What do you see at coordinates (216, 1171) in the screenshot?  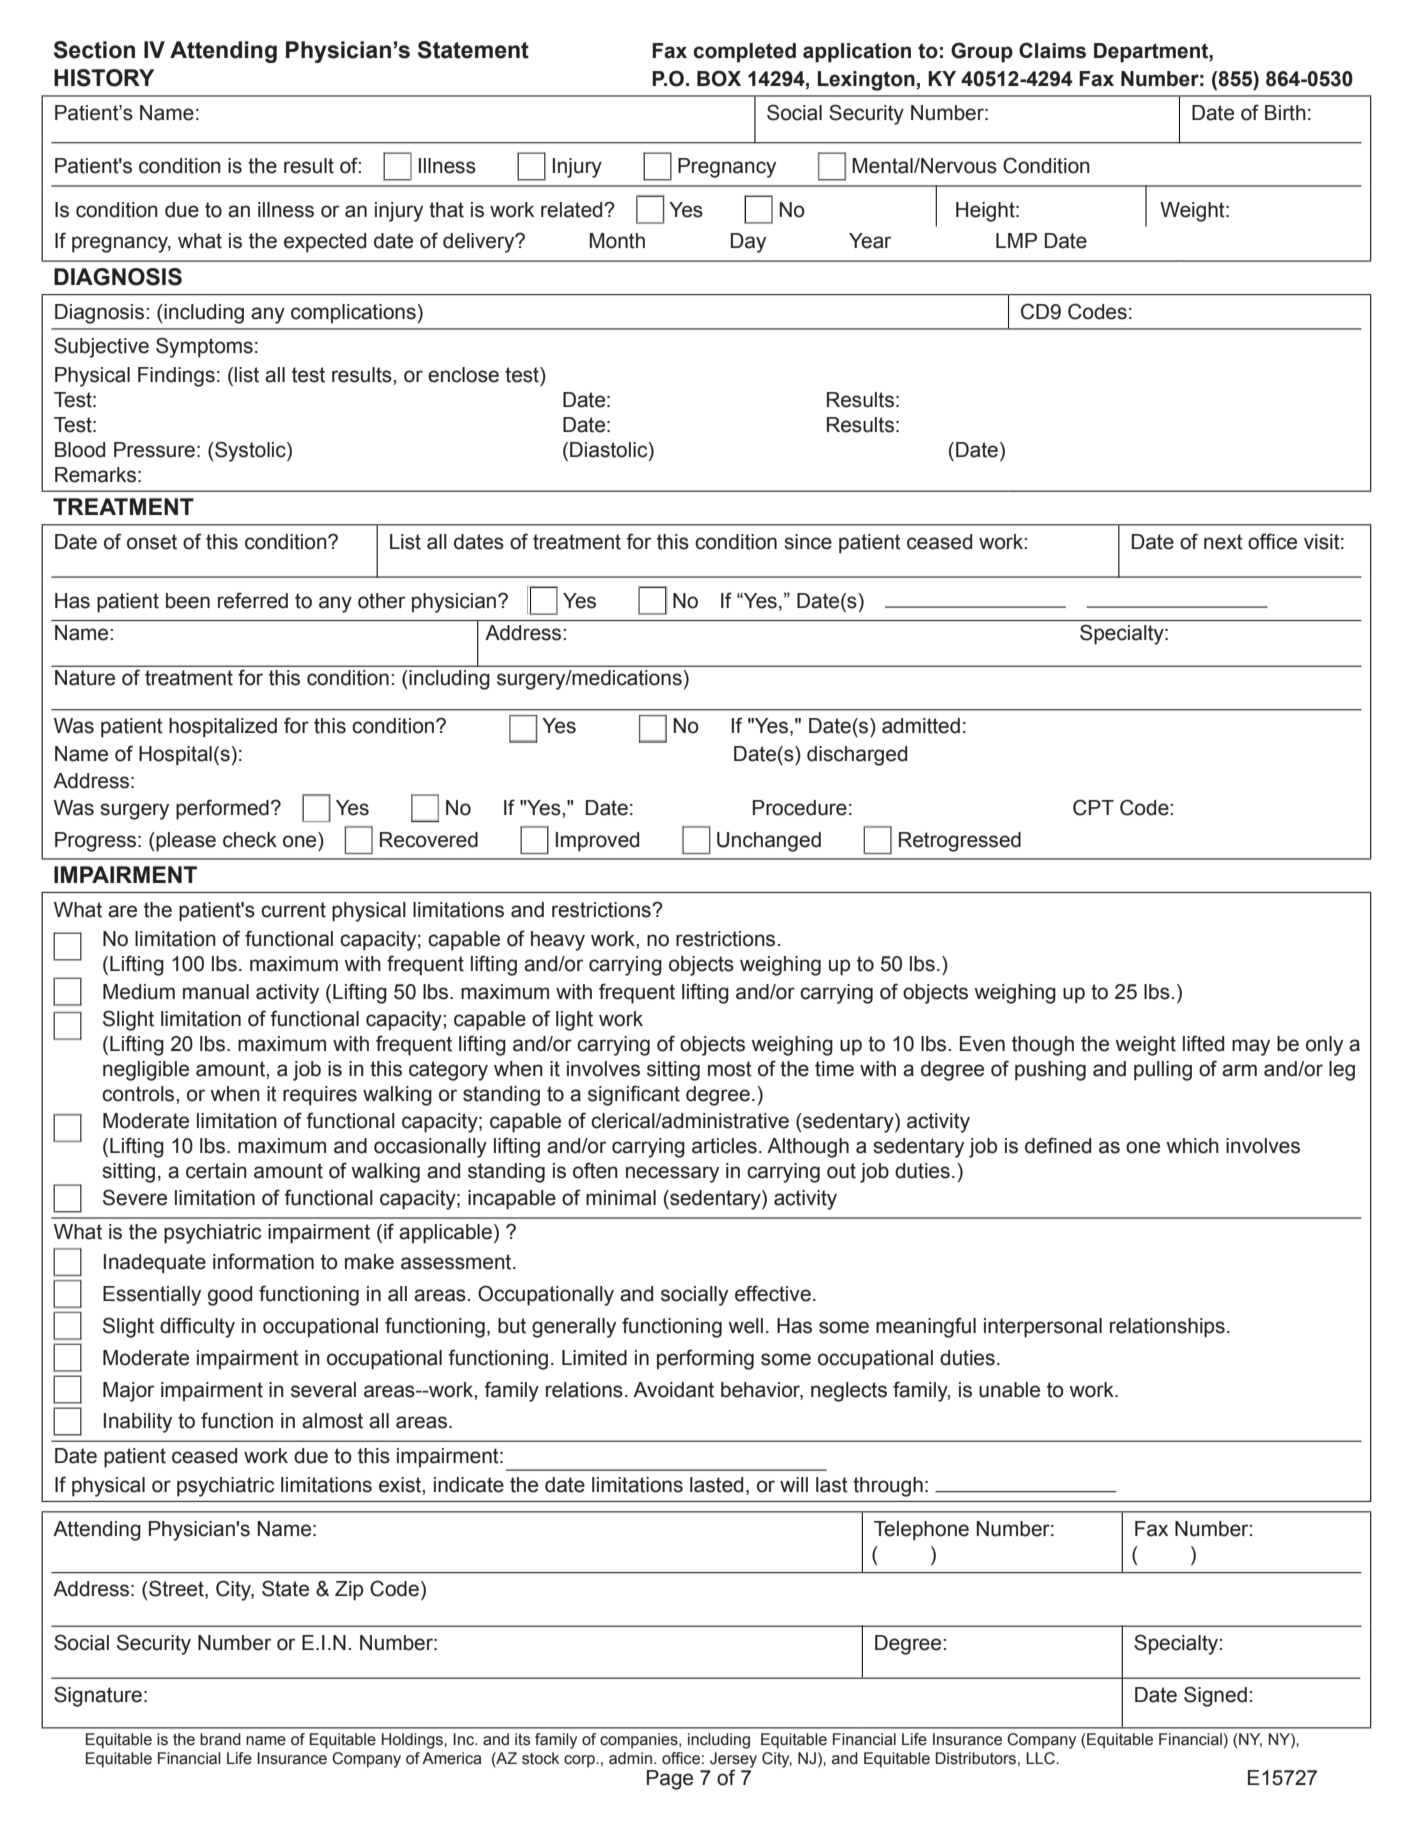 I see `certain` at bounding box center [216, 1171].
